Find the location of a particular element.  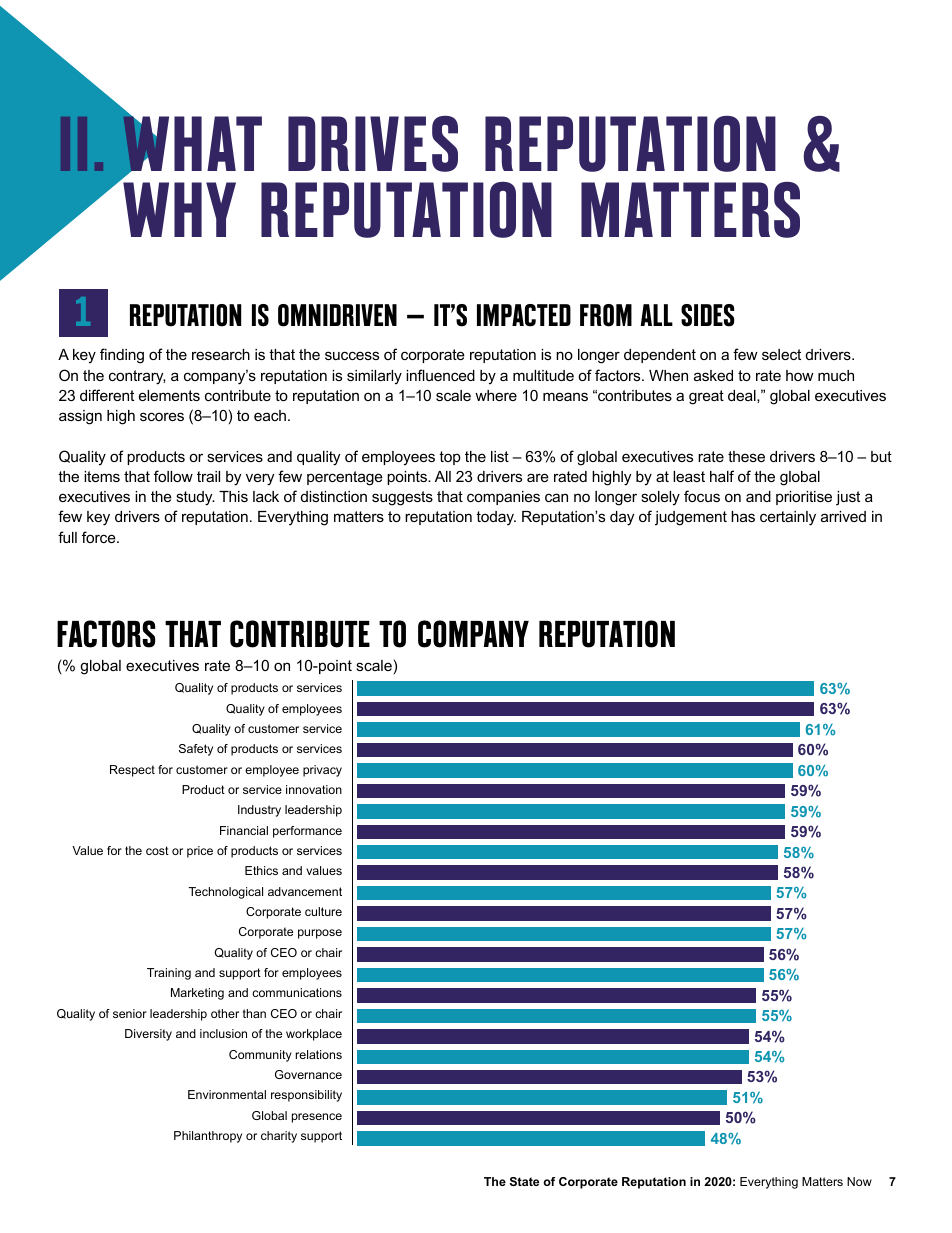

DRIVES is located at coordinates (373, 144).
